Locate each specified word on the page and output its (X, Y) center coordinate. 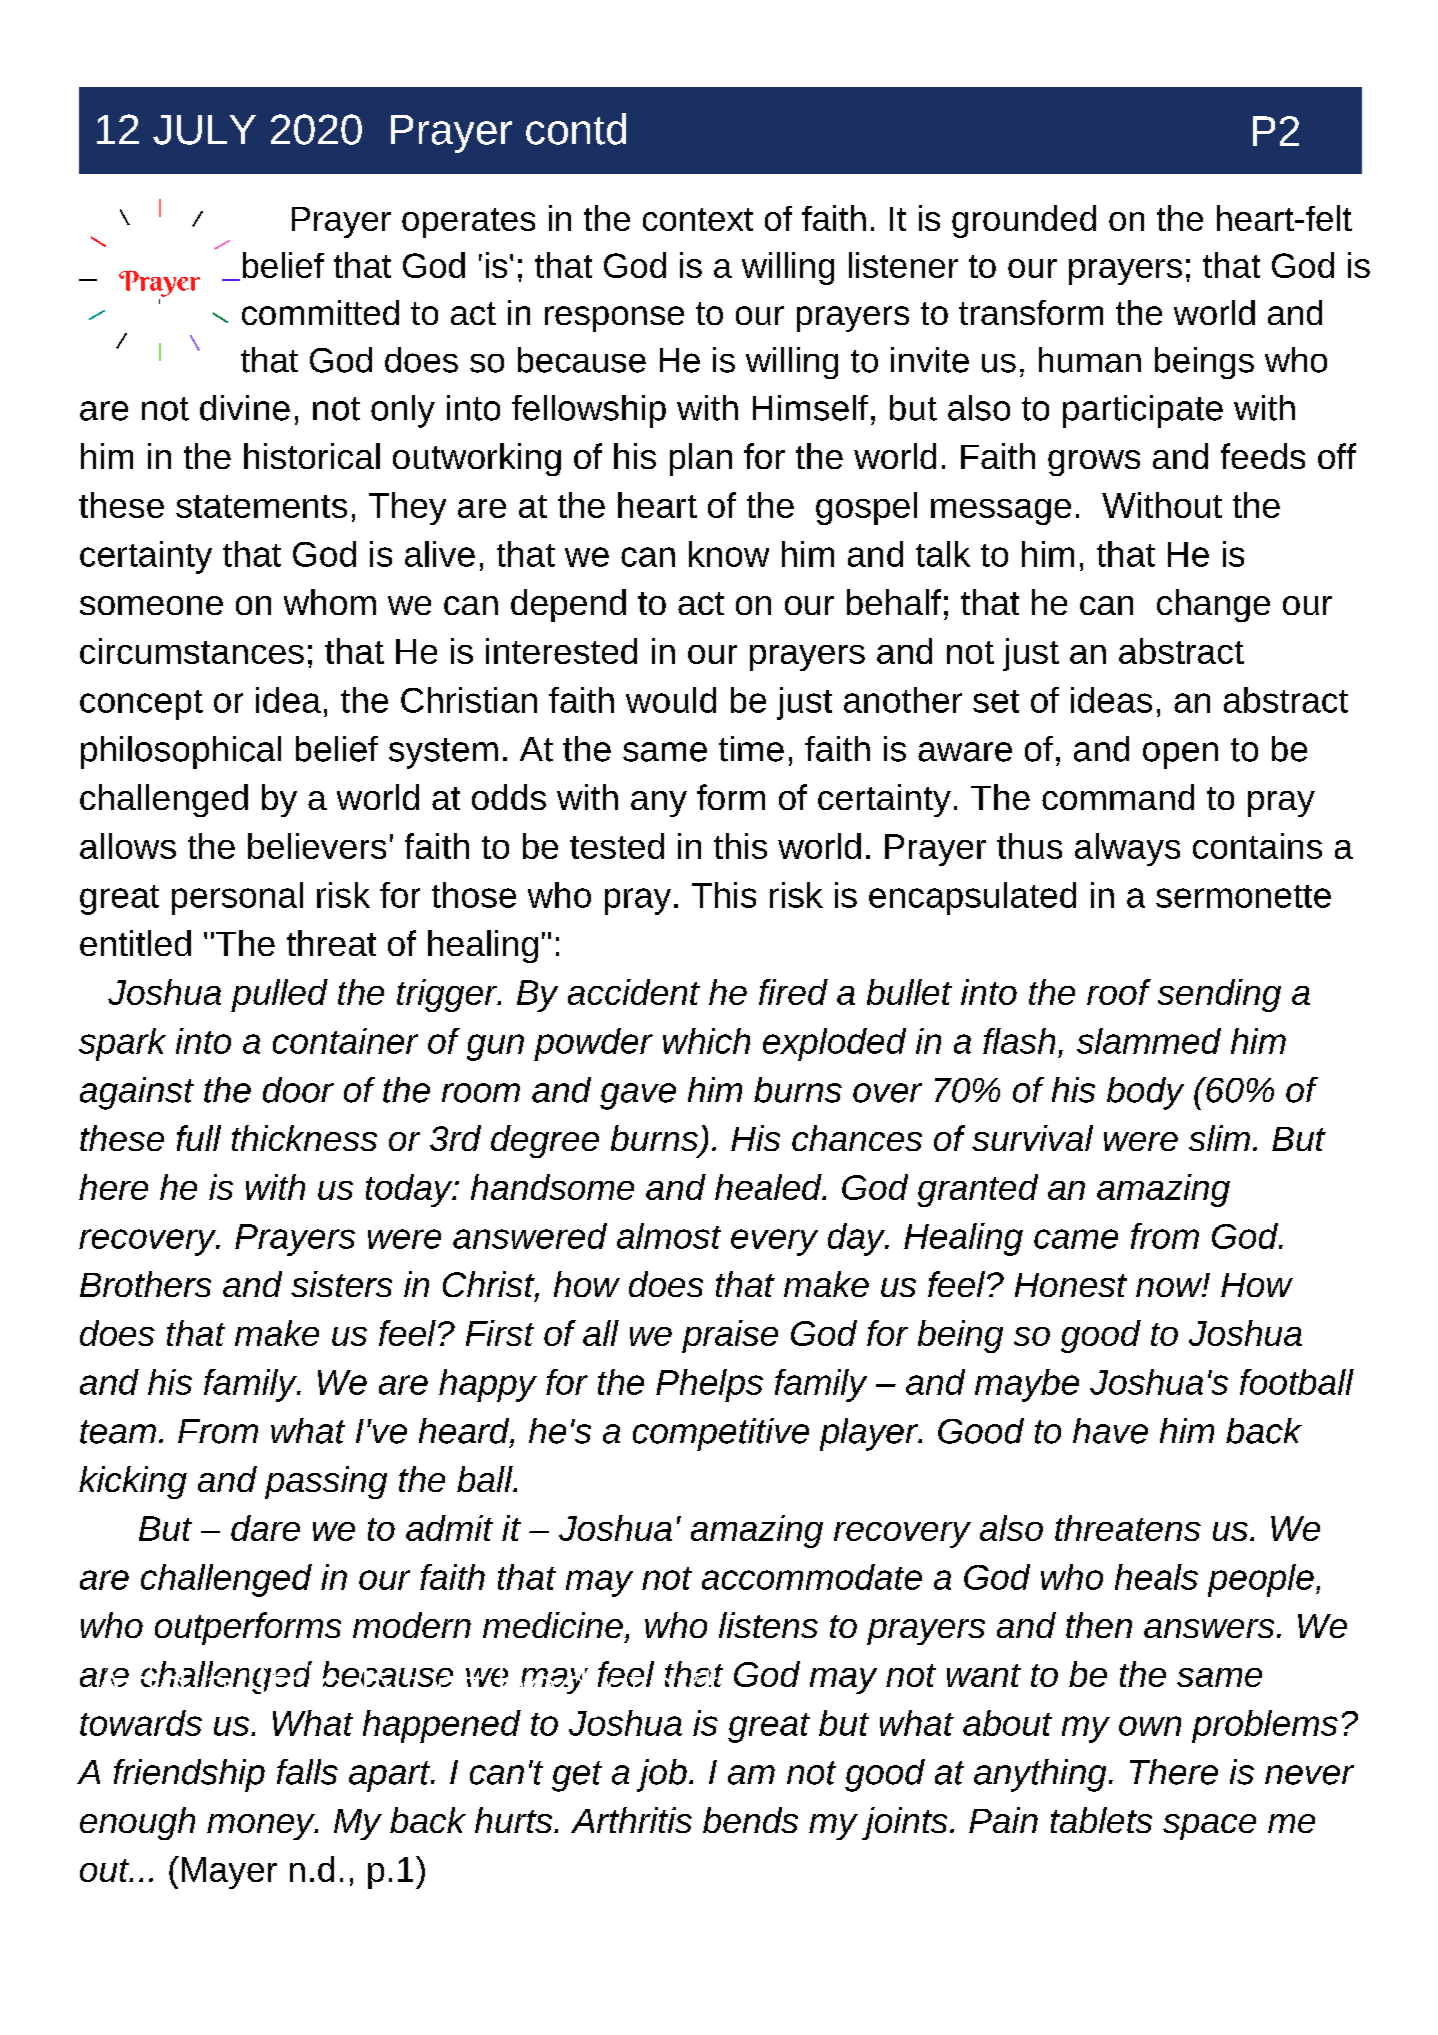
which (706, 1041)
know (729, 554)
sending (1219, 995)
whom (330, 602)
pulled (279, 995)
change (1213, 605)
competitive (721, 1434)
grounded (1024, 221)
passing (326, 1482)
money (262, 1827)
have (1110, 1431)
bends (750, 1820)
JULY (204, 130)
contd (576, 129)
